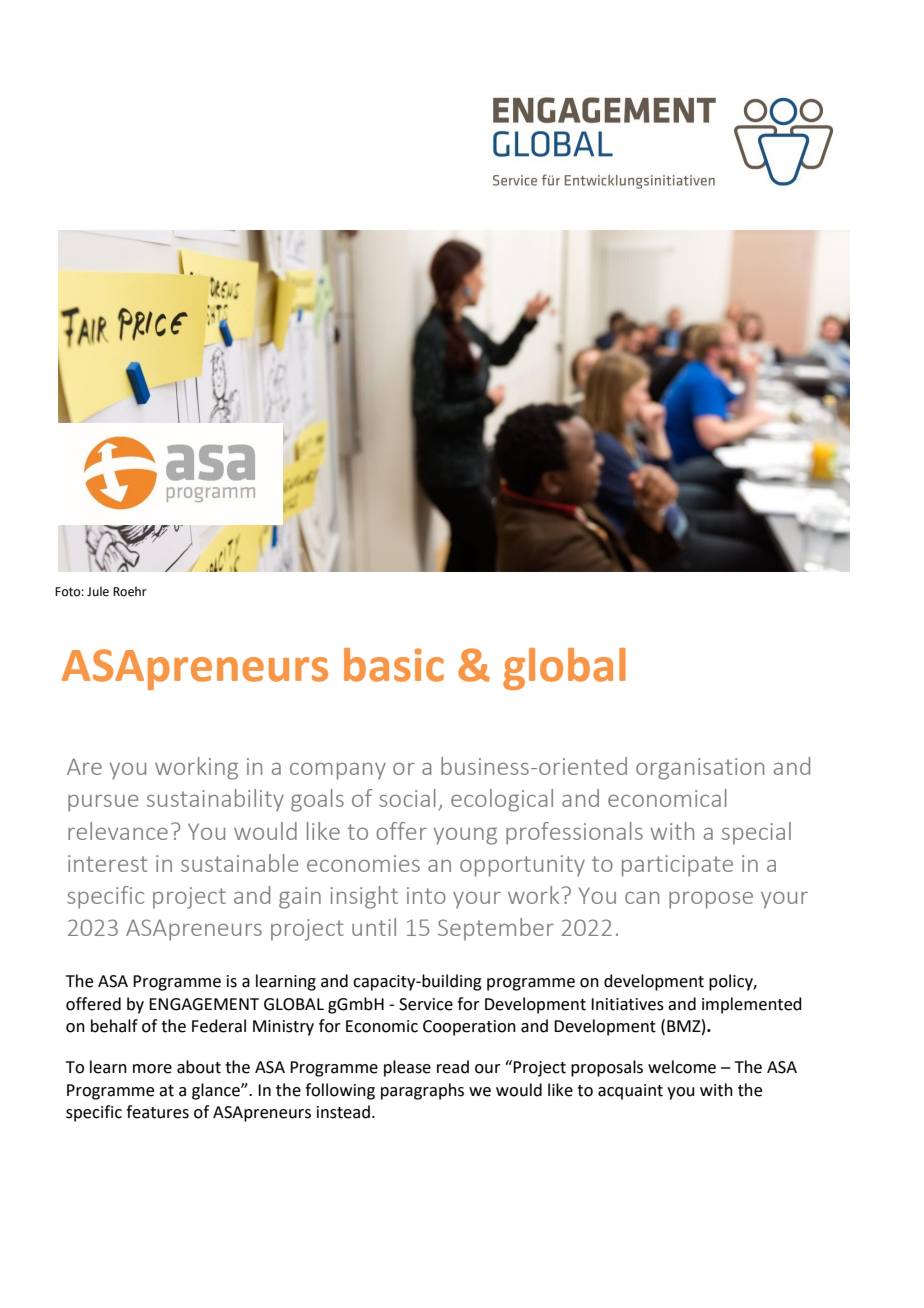 This document has height=1308, width=924. What do you see at coordinates (394, 665) in the document?
I see `basic` at bounding box center [394, 665].
